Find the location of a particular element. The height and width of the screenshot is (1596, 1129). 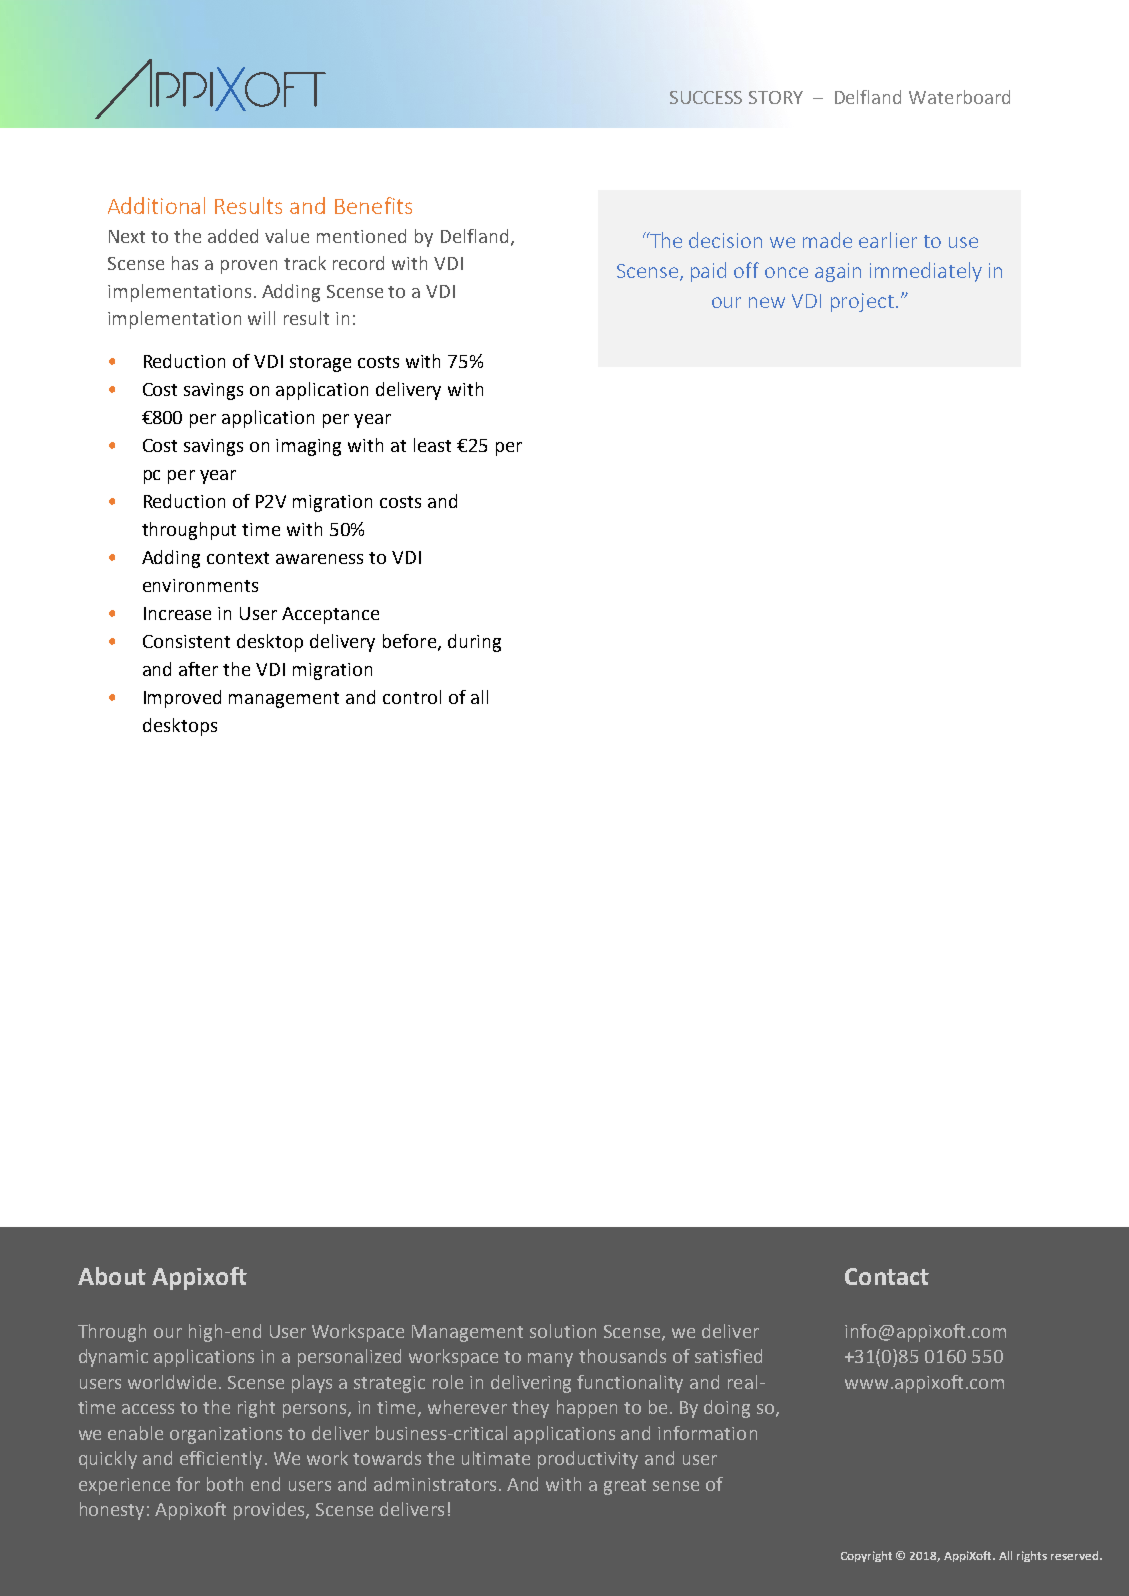

control is located at coordinates (412, 697).
